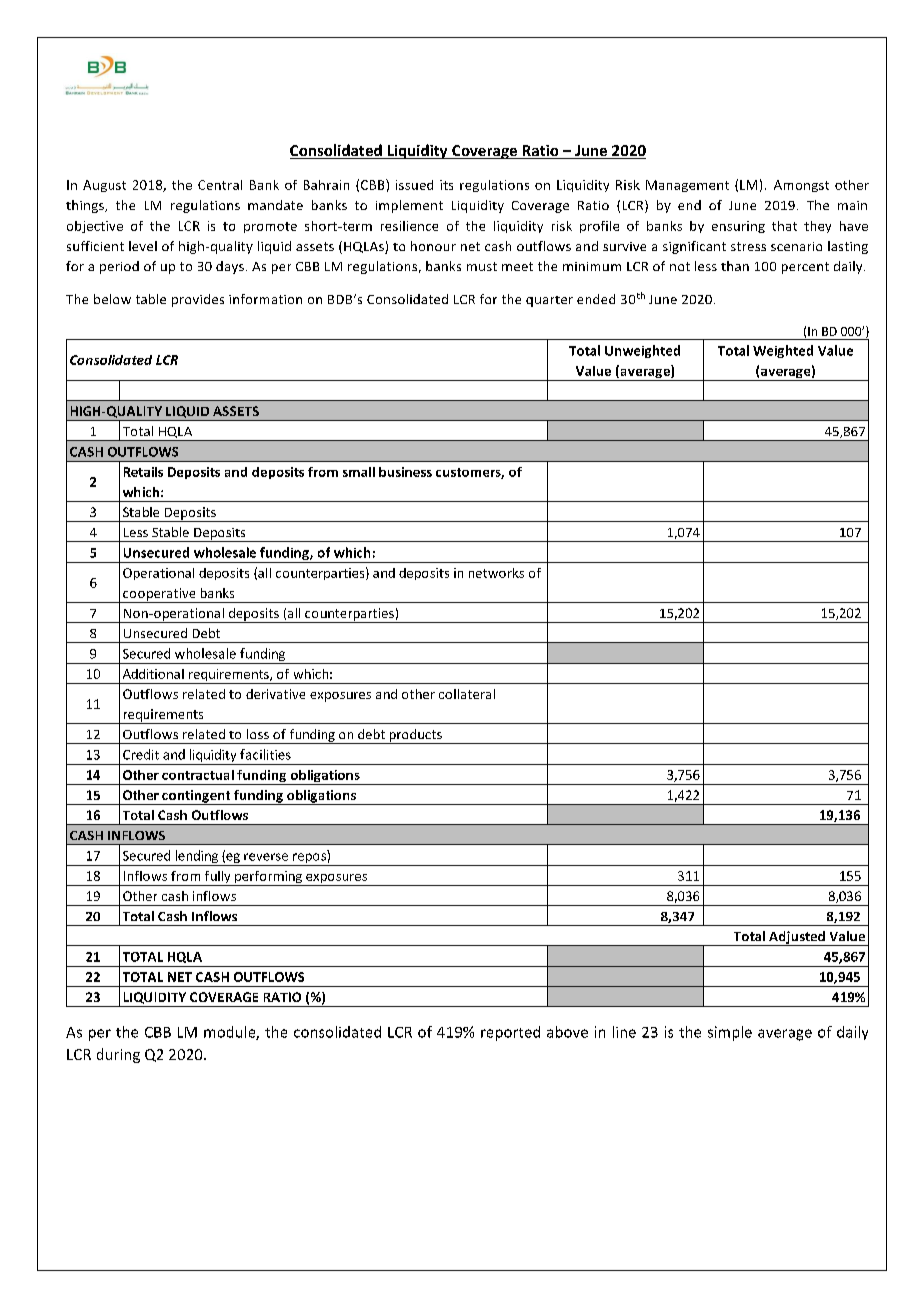  Describe the element at coordinates (409, 206) in the document. I see `implement` at that location.
